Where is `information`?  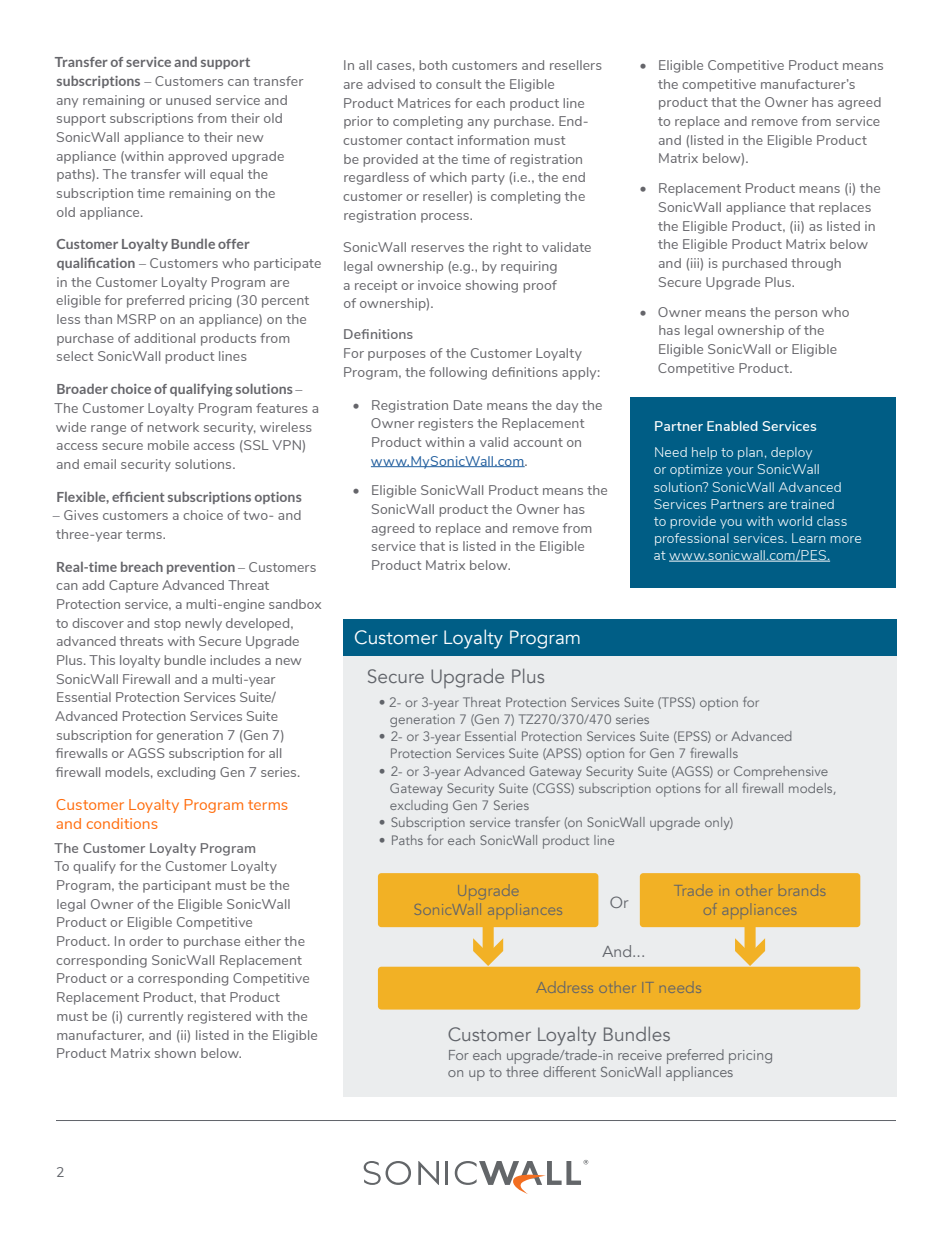 information is located at coordinates (493, 140).
